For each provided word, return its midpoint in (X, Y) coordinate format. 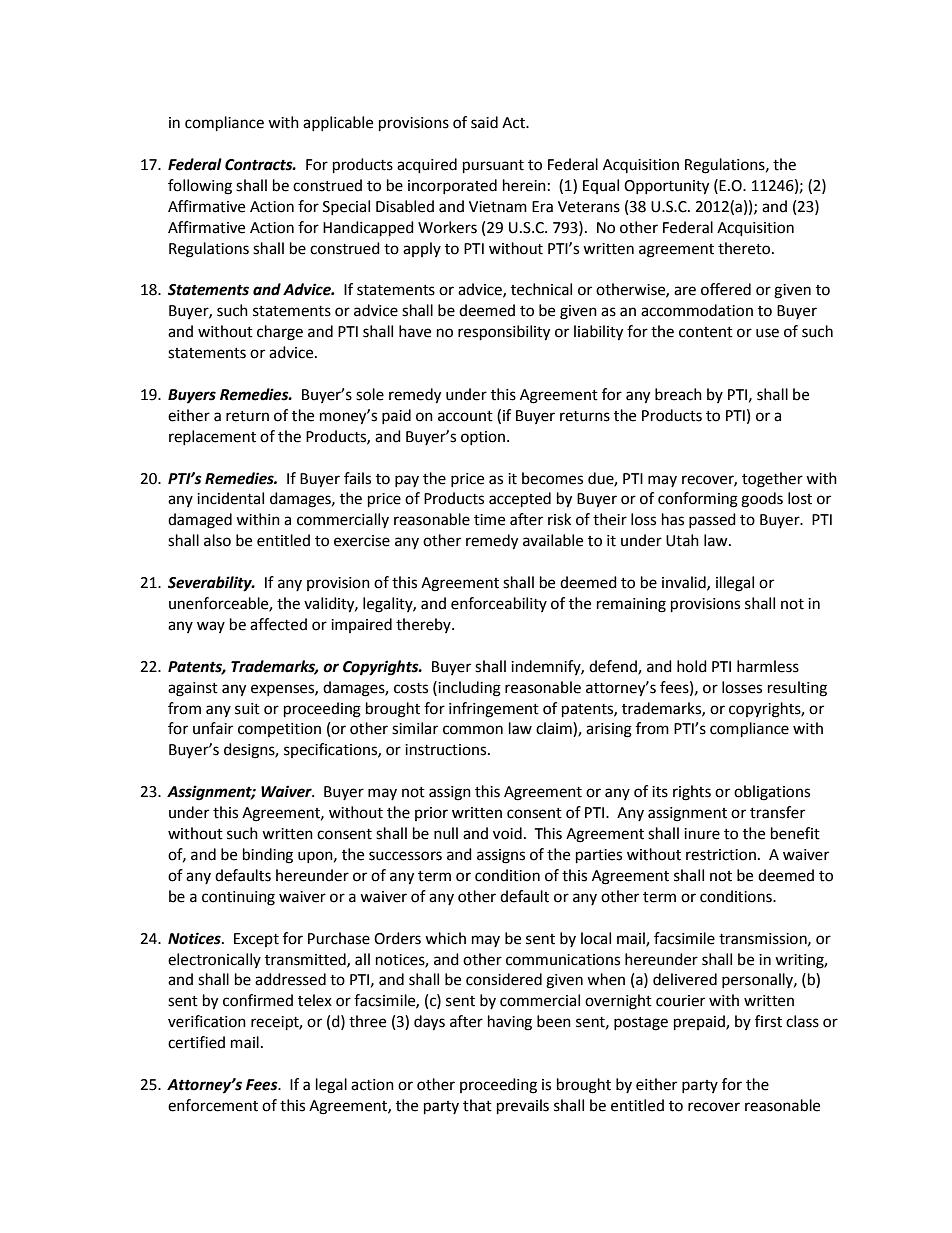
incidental (230, 498)
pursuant (493, 167)
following (200, 187)
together (772, 480)
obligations (772, 793)
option (483, 438)
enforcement (213, 1105)
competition (279, 730)
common (473, 730)
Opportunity (666, 187)
